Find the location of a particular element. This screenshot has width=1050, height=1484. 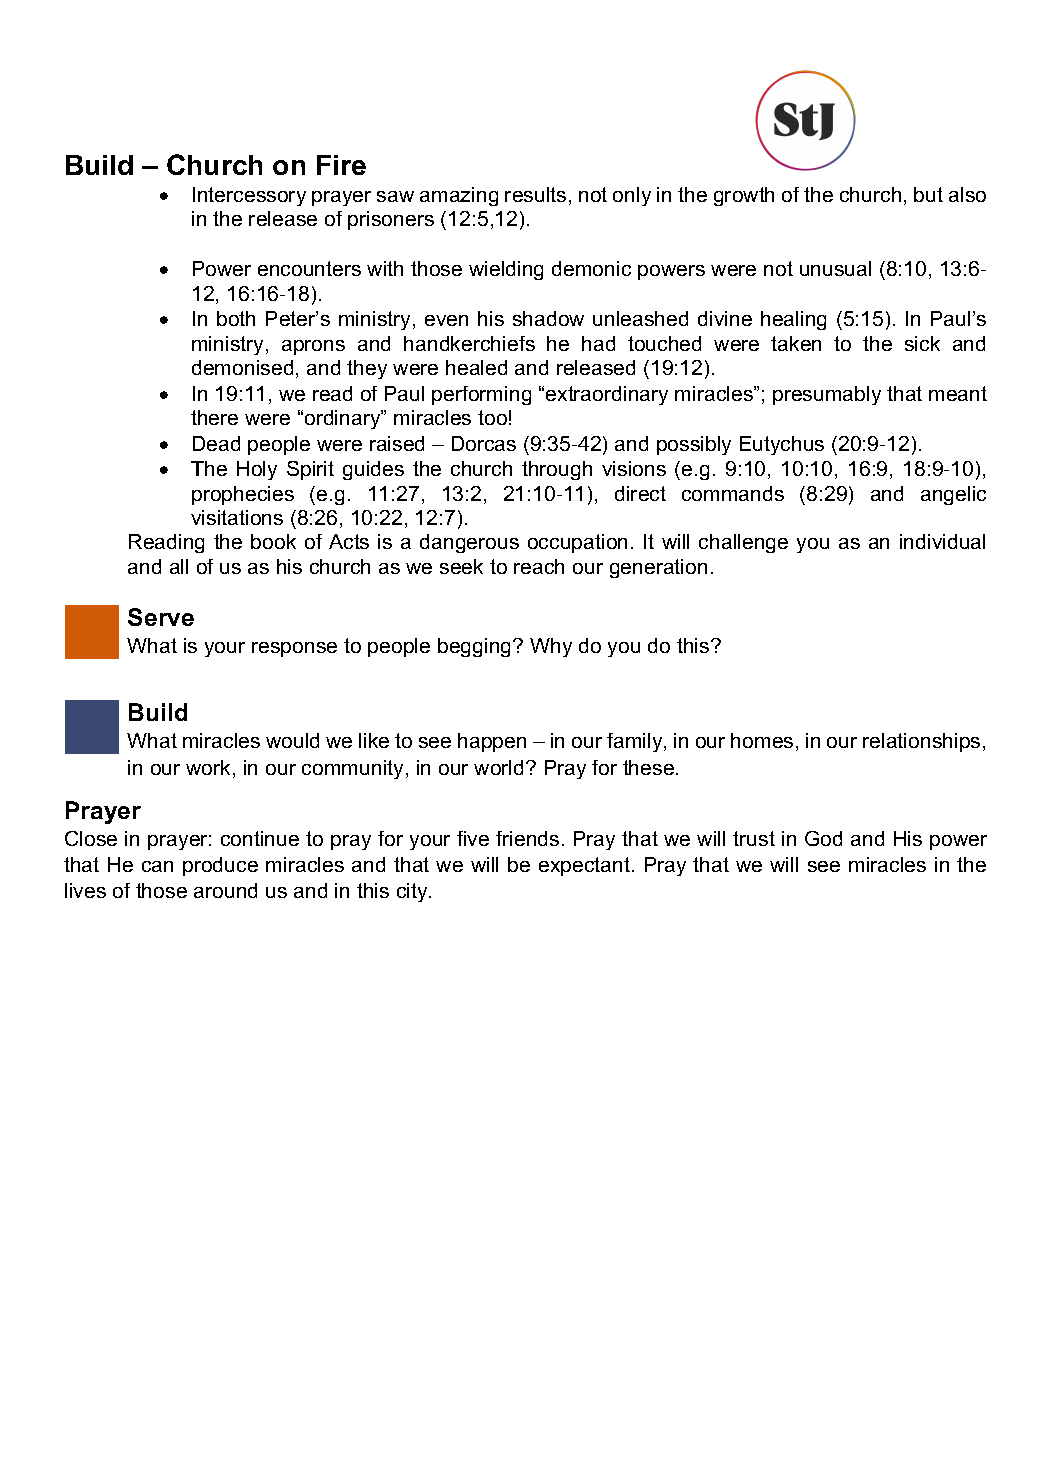

individual is located at coordinates (942, 541).
